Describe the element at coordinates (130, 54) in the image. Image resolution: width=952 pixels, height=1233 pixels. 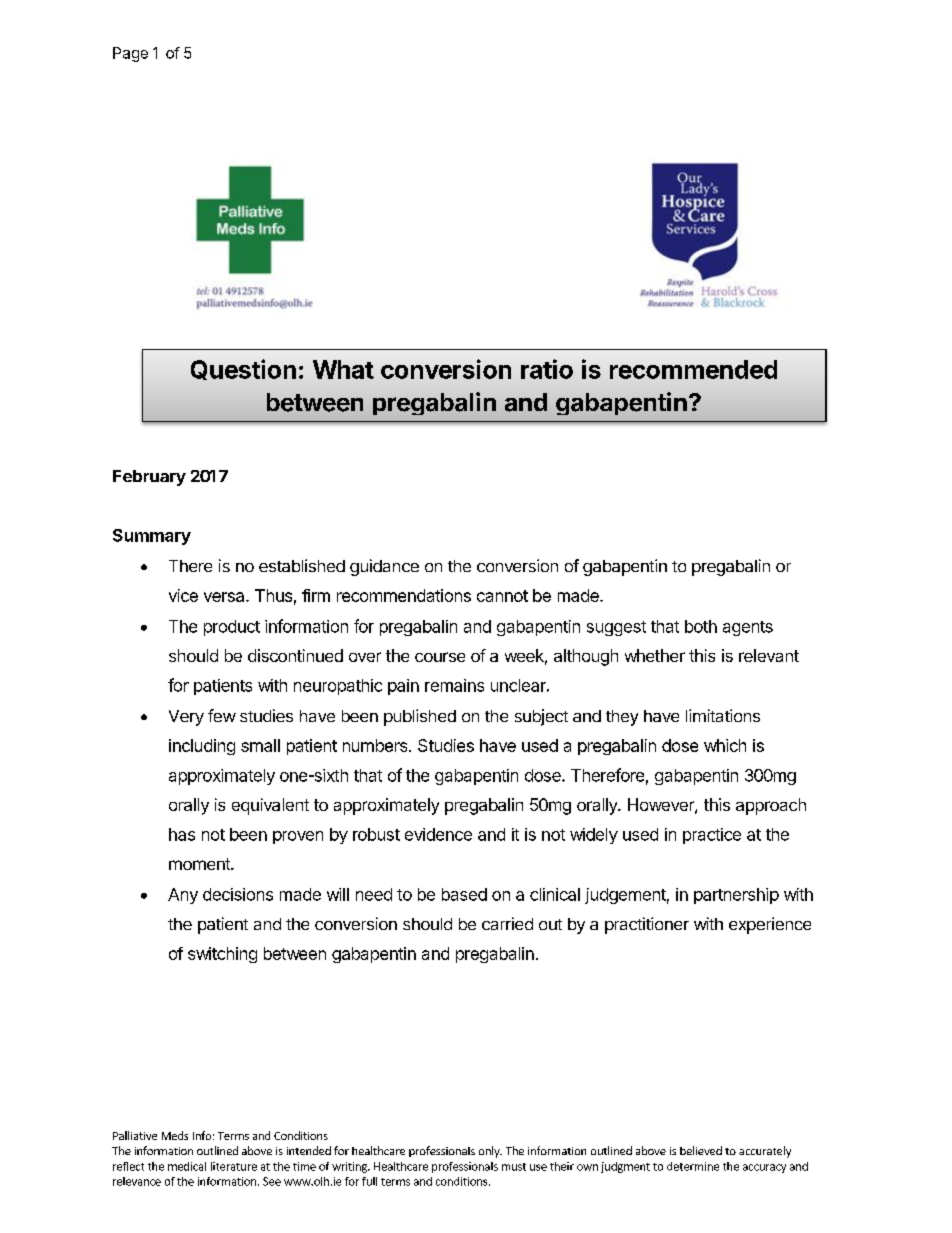
I see `Page` at that location.
